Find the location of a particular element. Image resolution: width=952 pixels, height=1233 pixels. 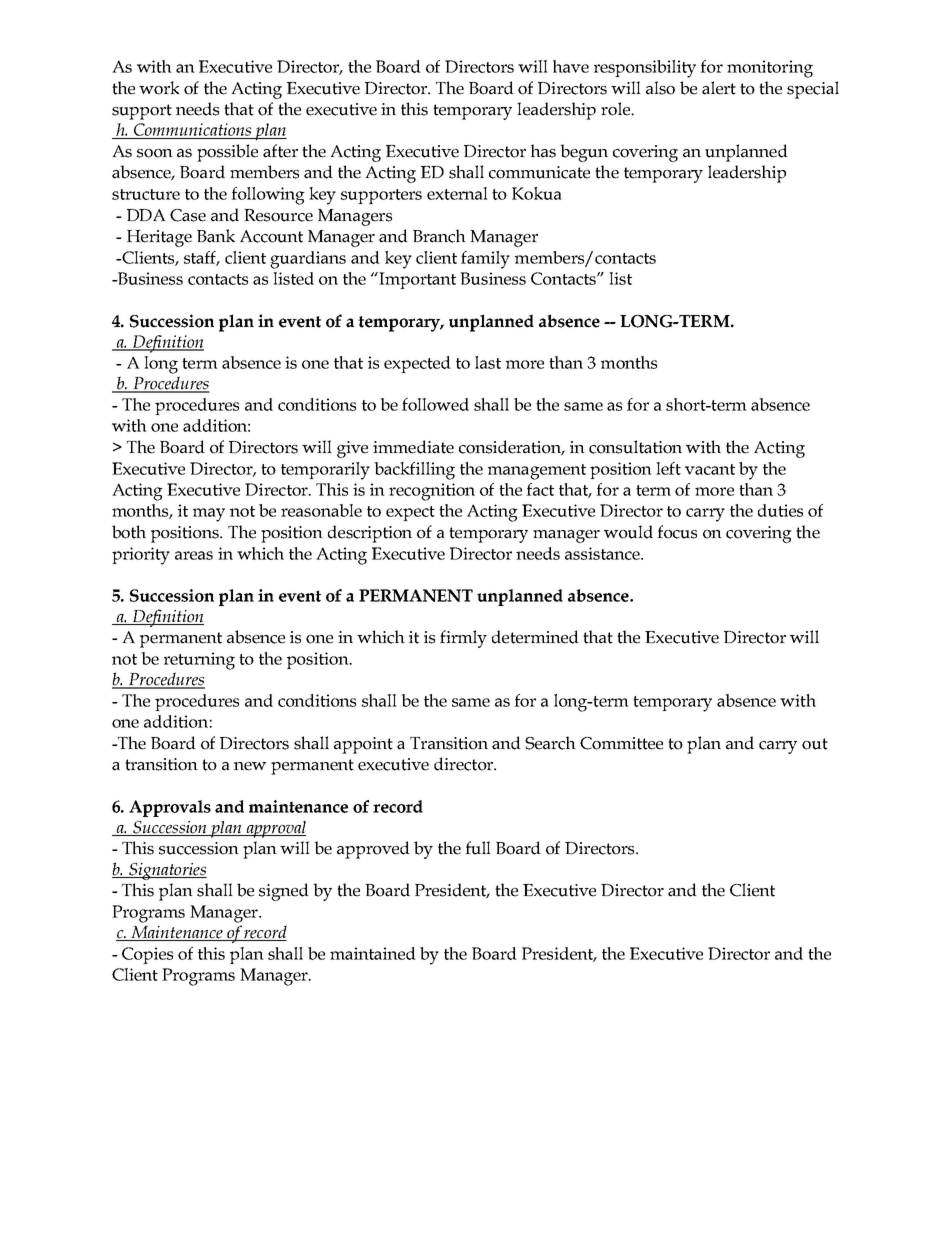

Bank is located at coordinates (216, 236).
